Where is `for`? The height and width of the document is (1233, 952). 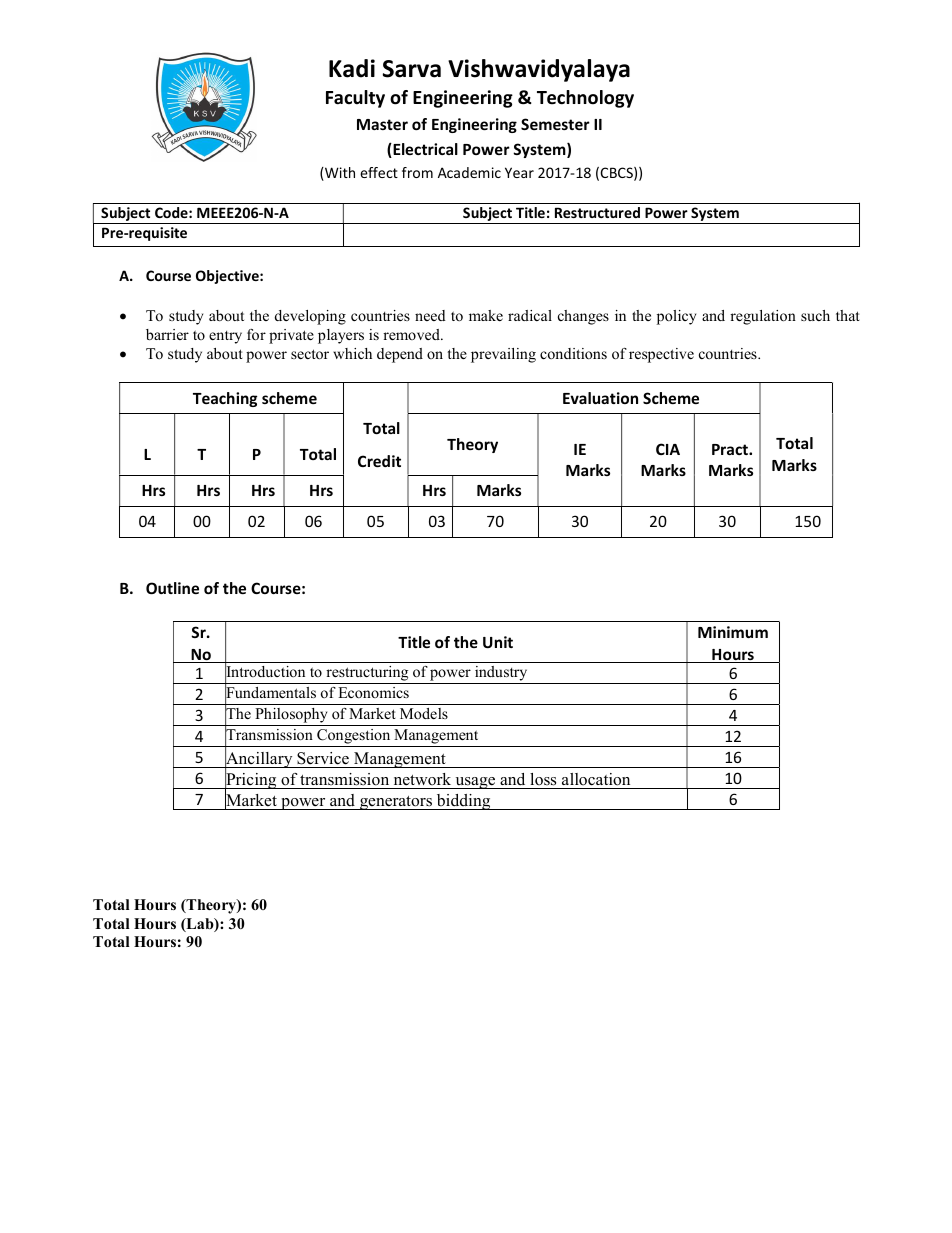 for is located at coordinates (256, 334).
